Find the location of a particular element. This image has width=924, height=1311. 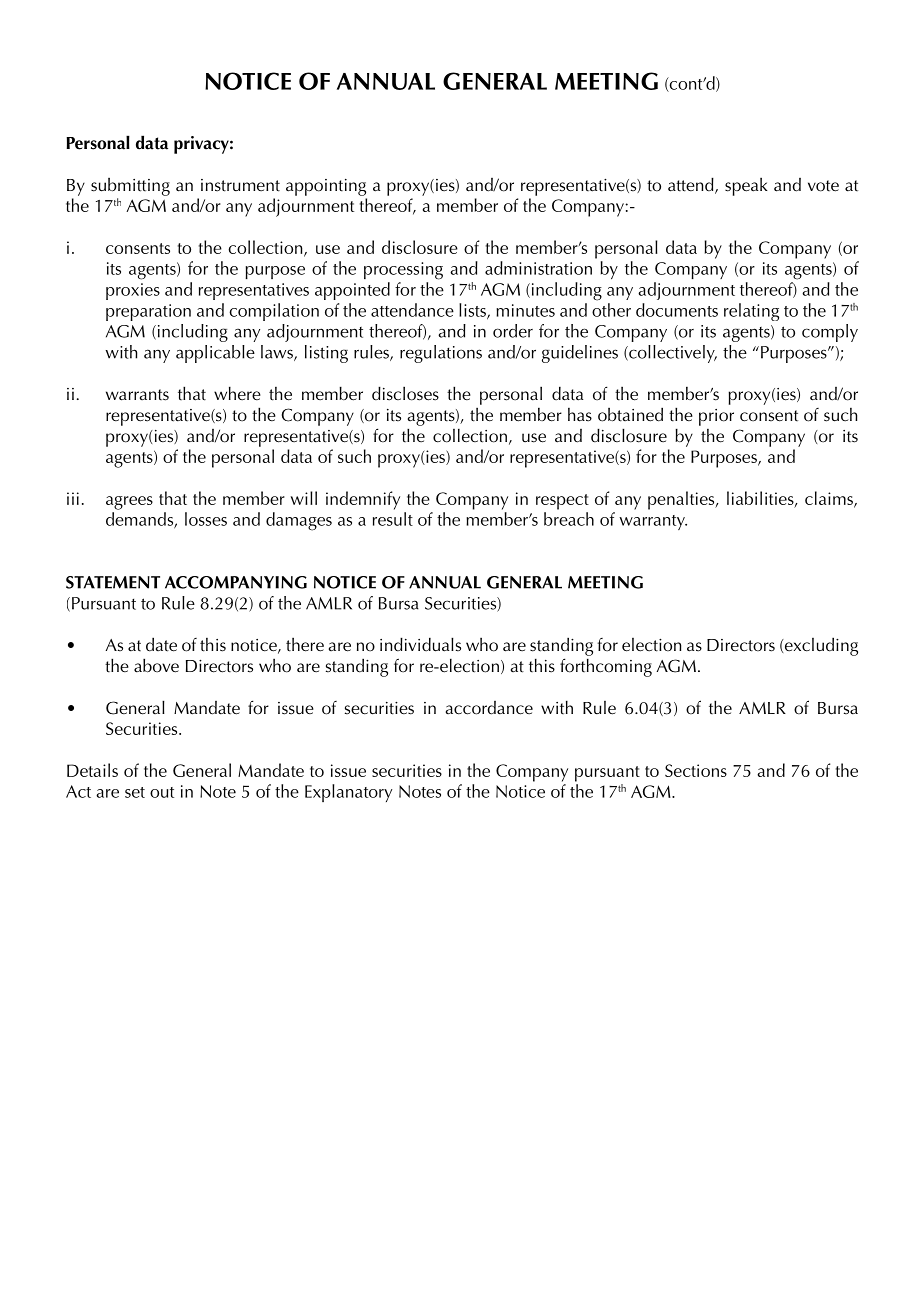

warranty is located at coordinates (653, 522).
